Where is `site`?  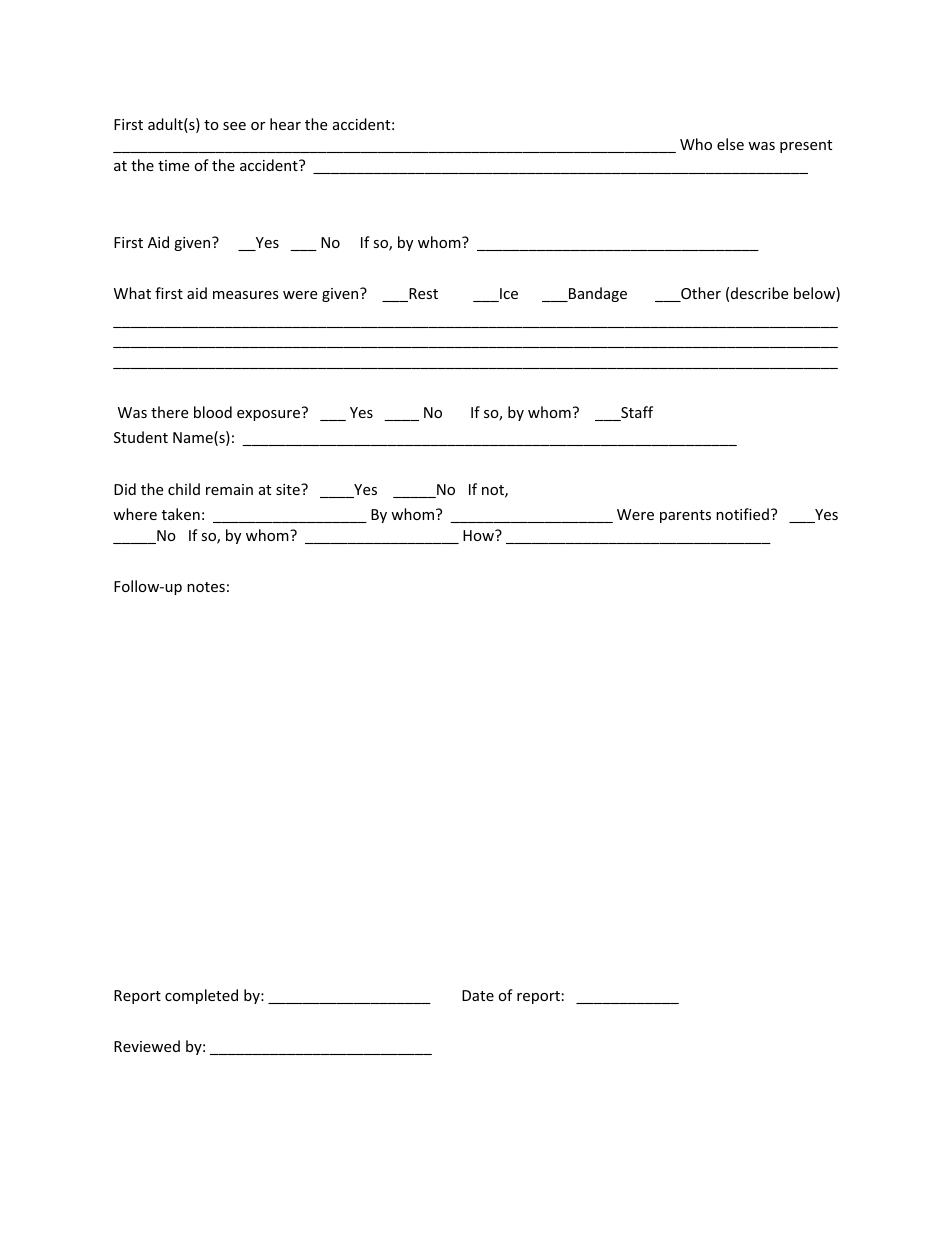 site is located at coordinates (289, 489).
